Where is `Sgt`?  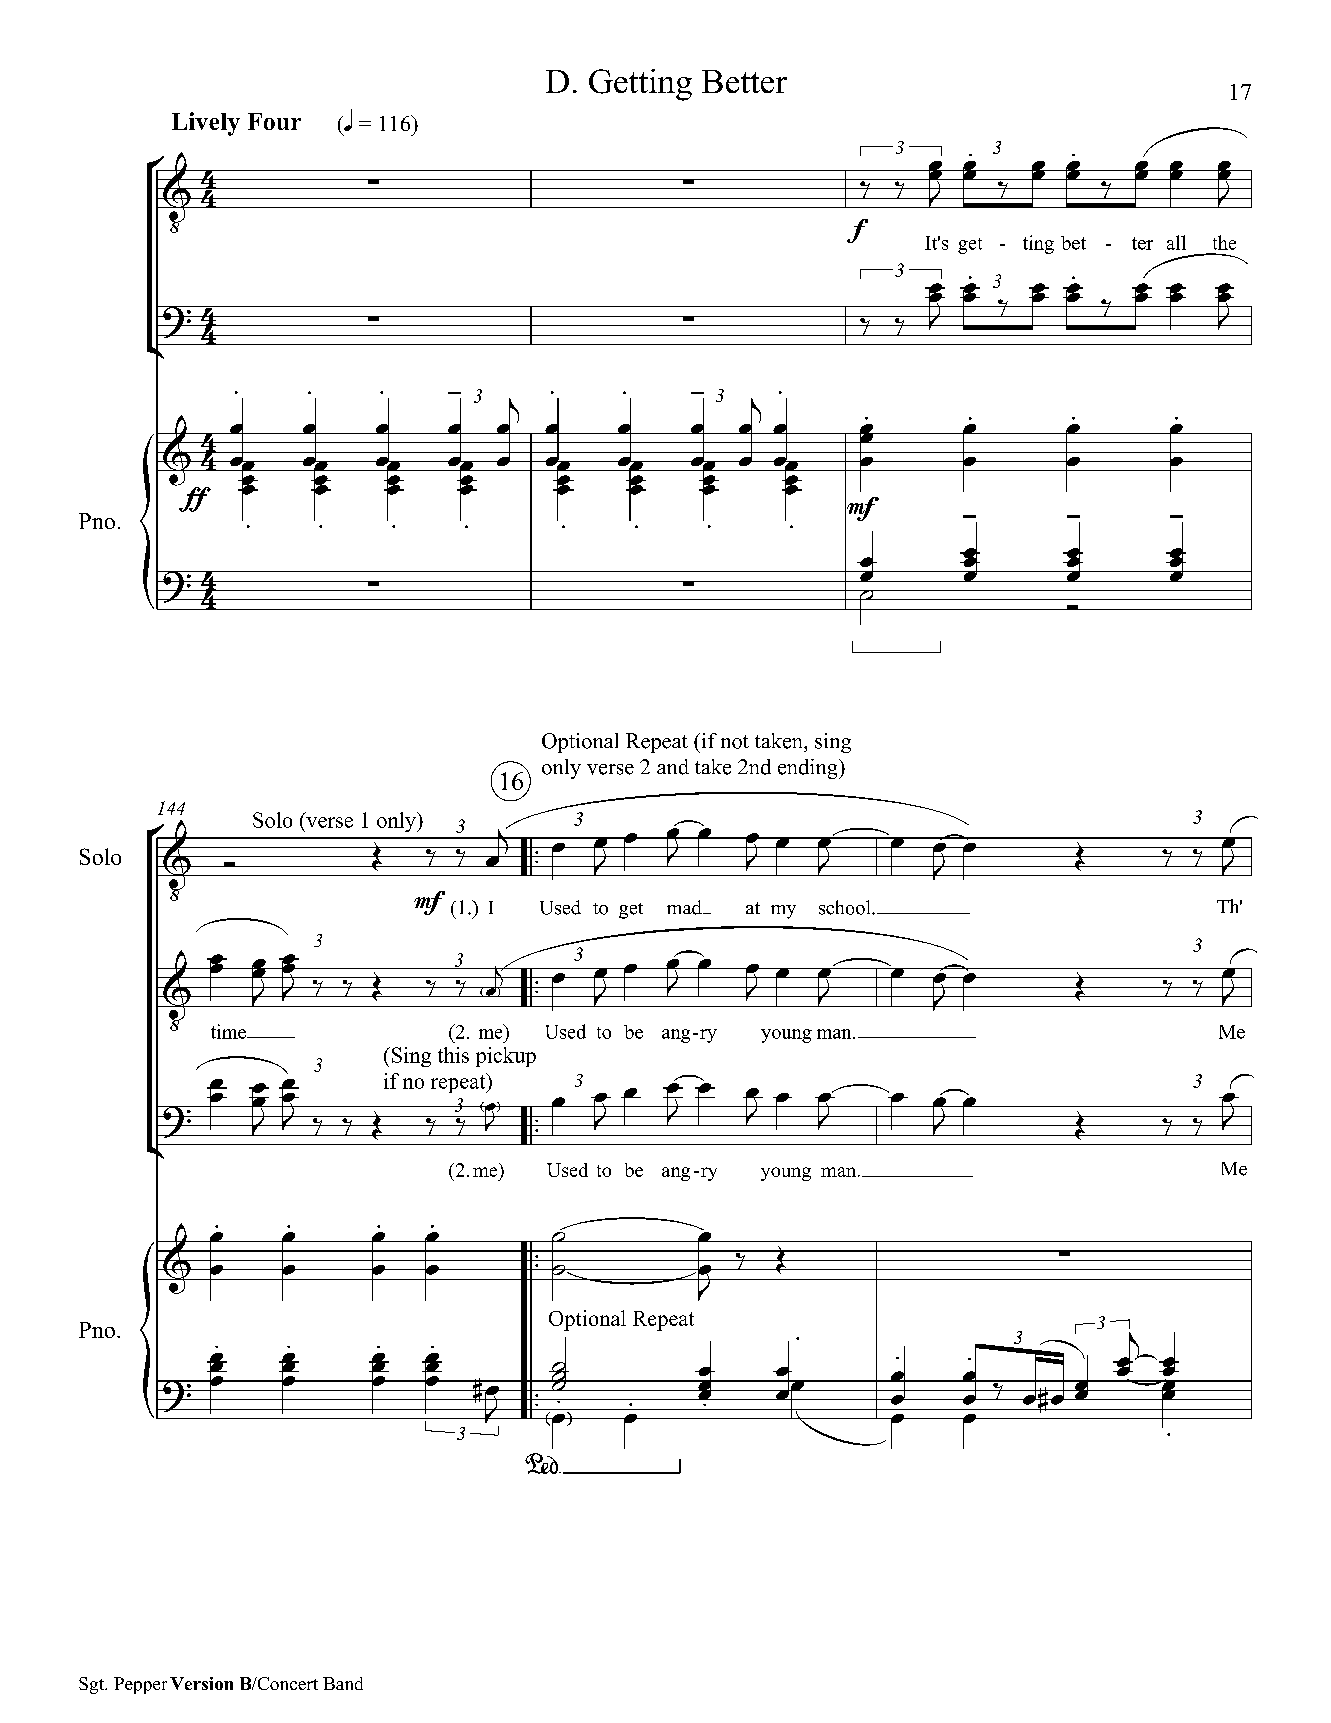
Sgt is located at coordinates (93, 1685).
